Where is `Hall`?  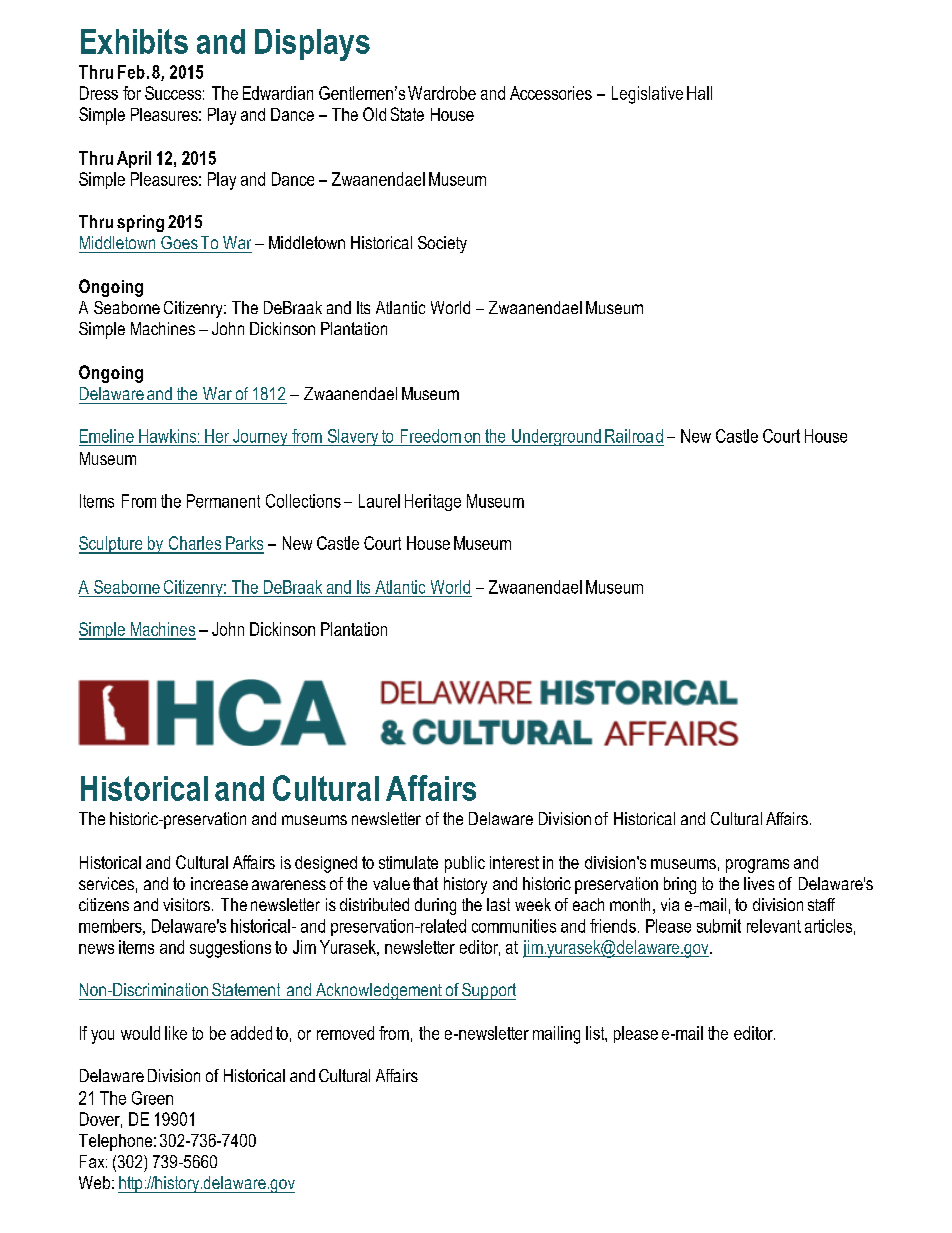
Hall is located at coordinates (699, 93).
